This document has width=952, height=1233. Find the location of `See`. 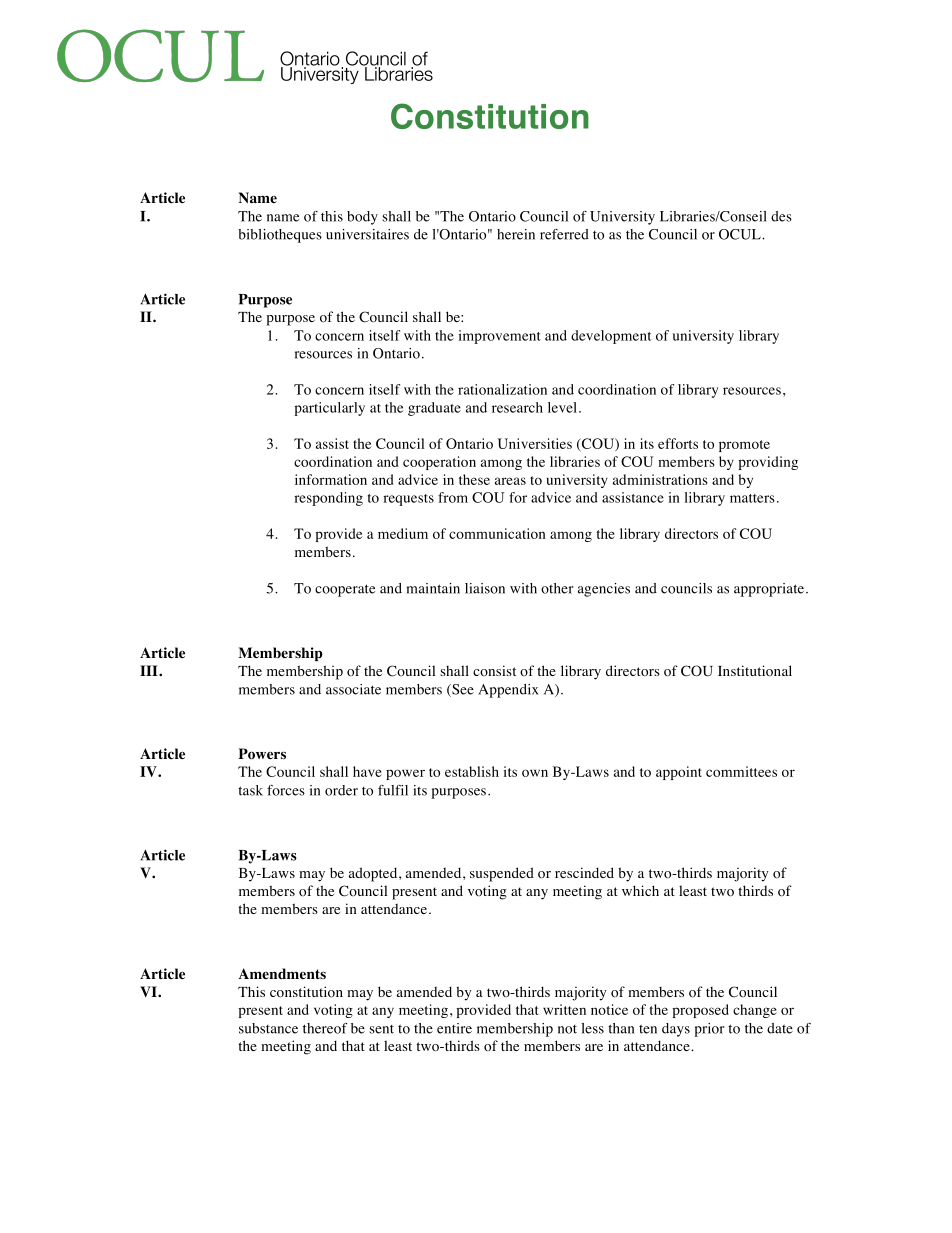

See is located at coordinates (462, 690).
